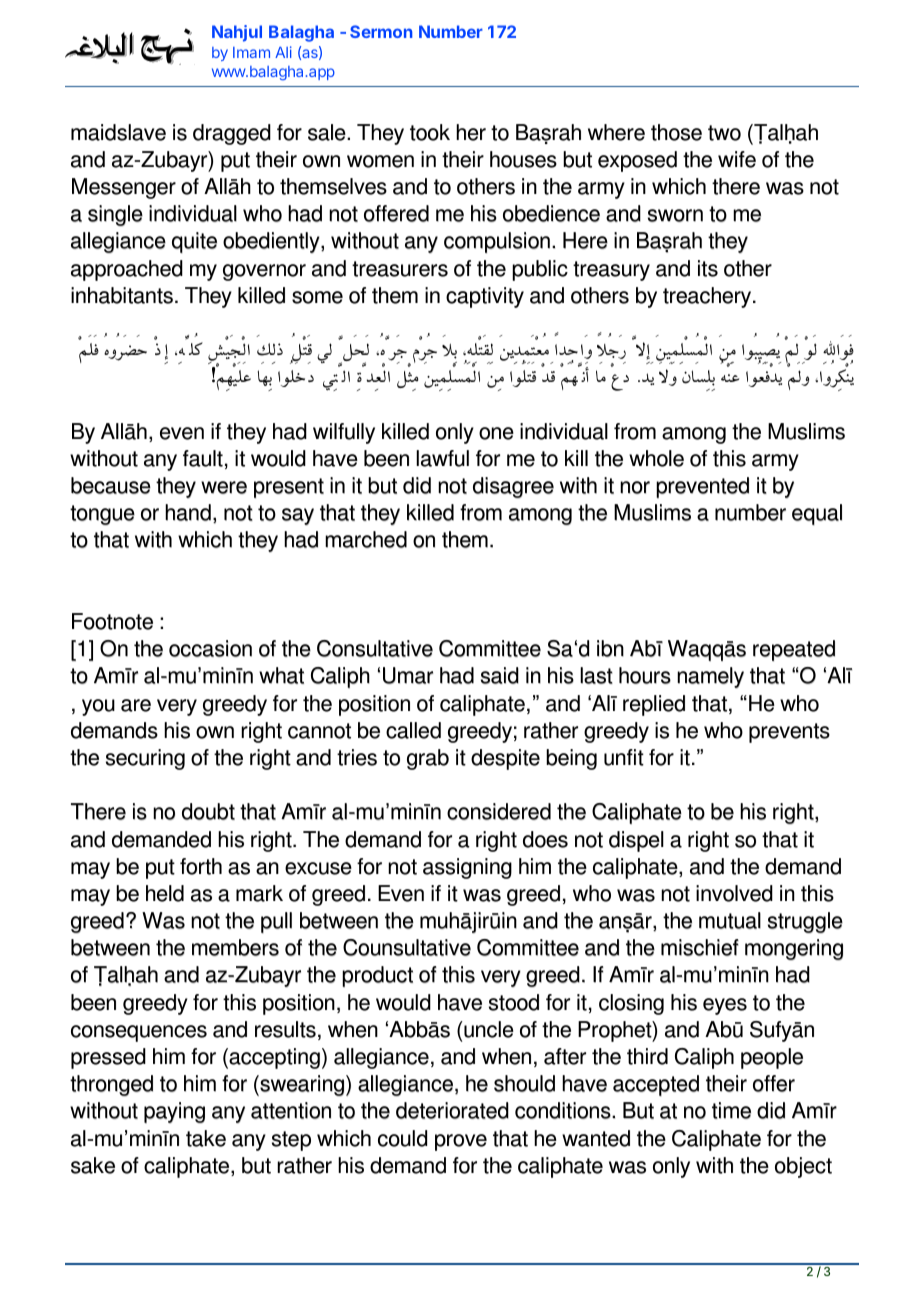 This image has height=1308, width=924. What do you see at coordinates (461, 1142) in the image?
I see `prove` at bounding box center [461, 1142].
